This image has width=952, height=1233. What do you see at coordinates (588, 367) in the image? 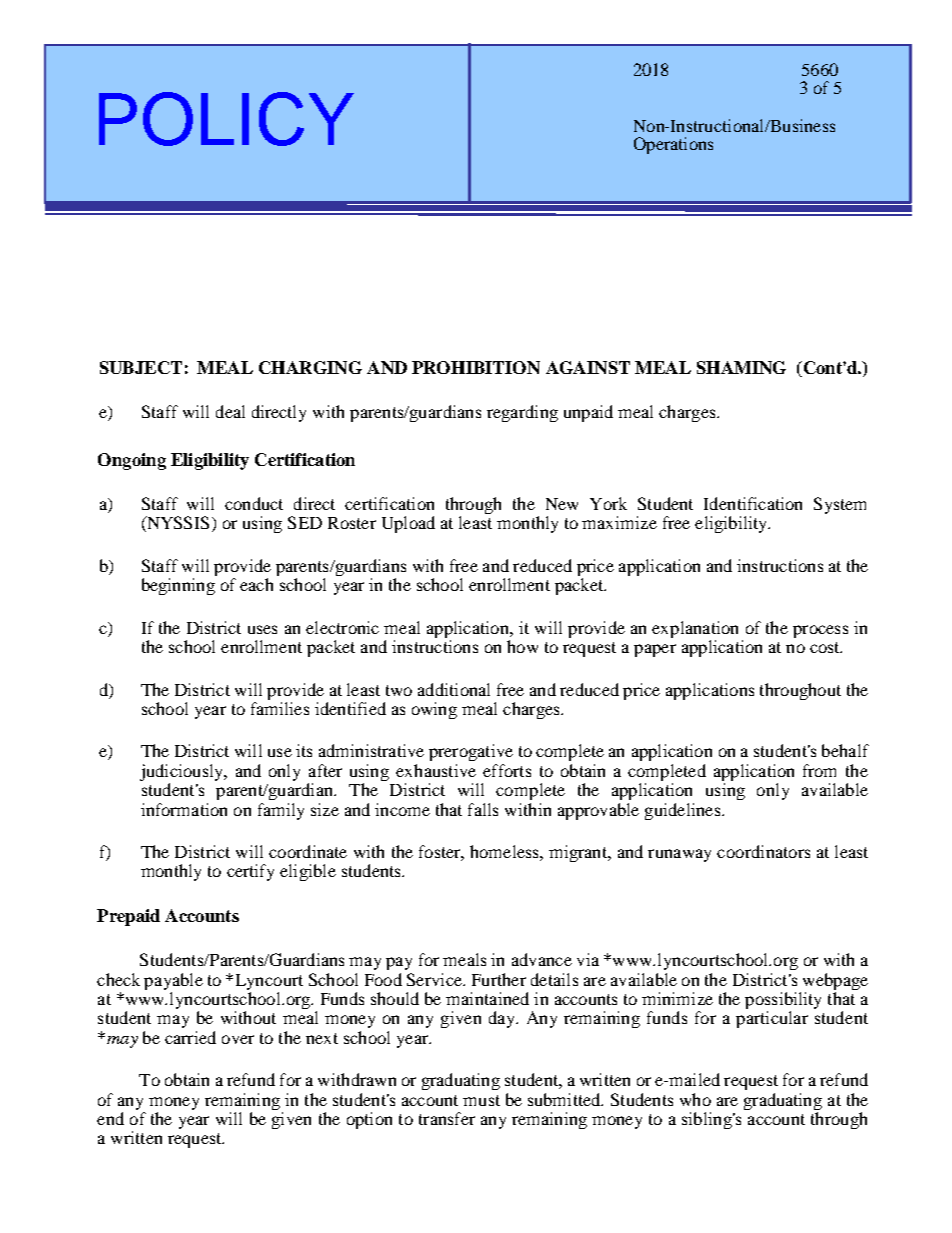
I see `AGAINST` at bounding box center [588, 367].
